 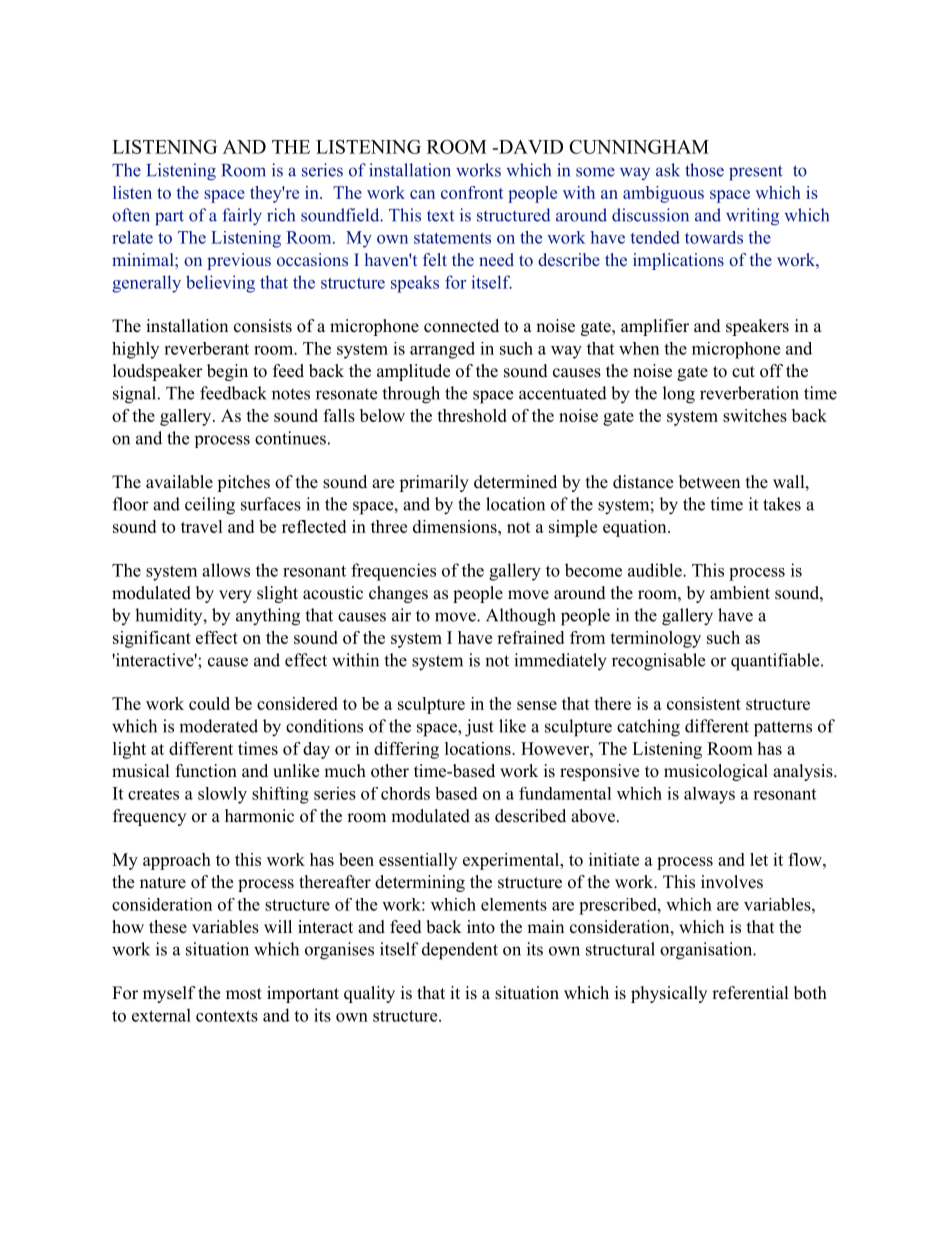 What do you see at coordinates (398, 594) in the page?
I see `changes` at bounding box center [398, 594].
